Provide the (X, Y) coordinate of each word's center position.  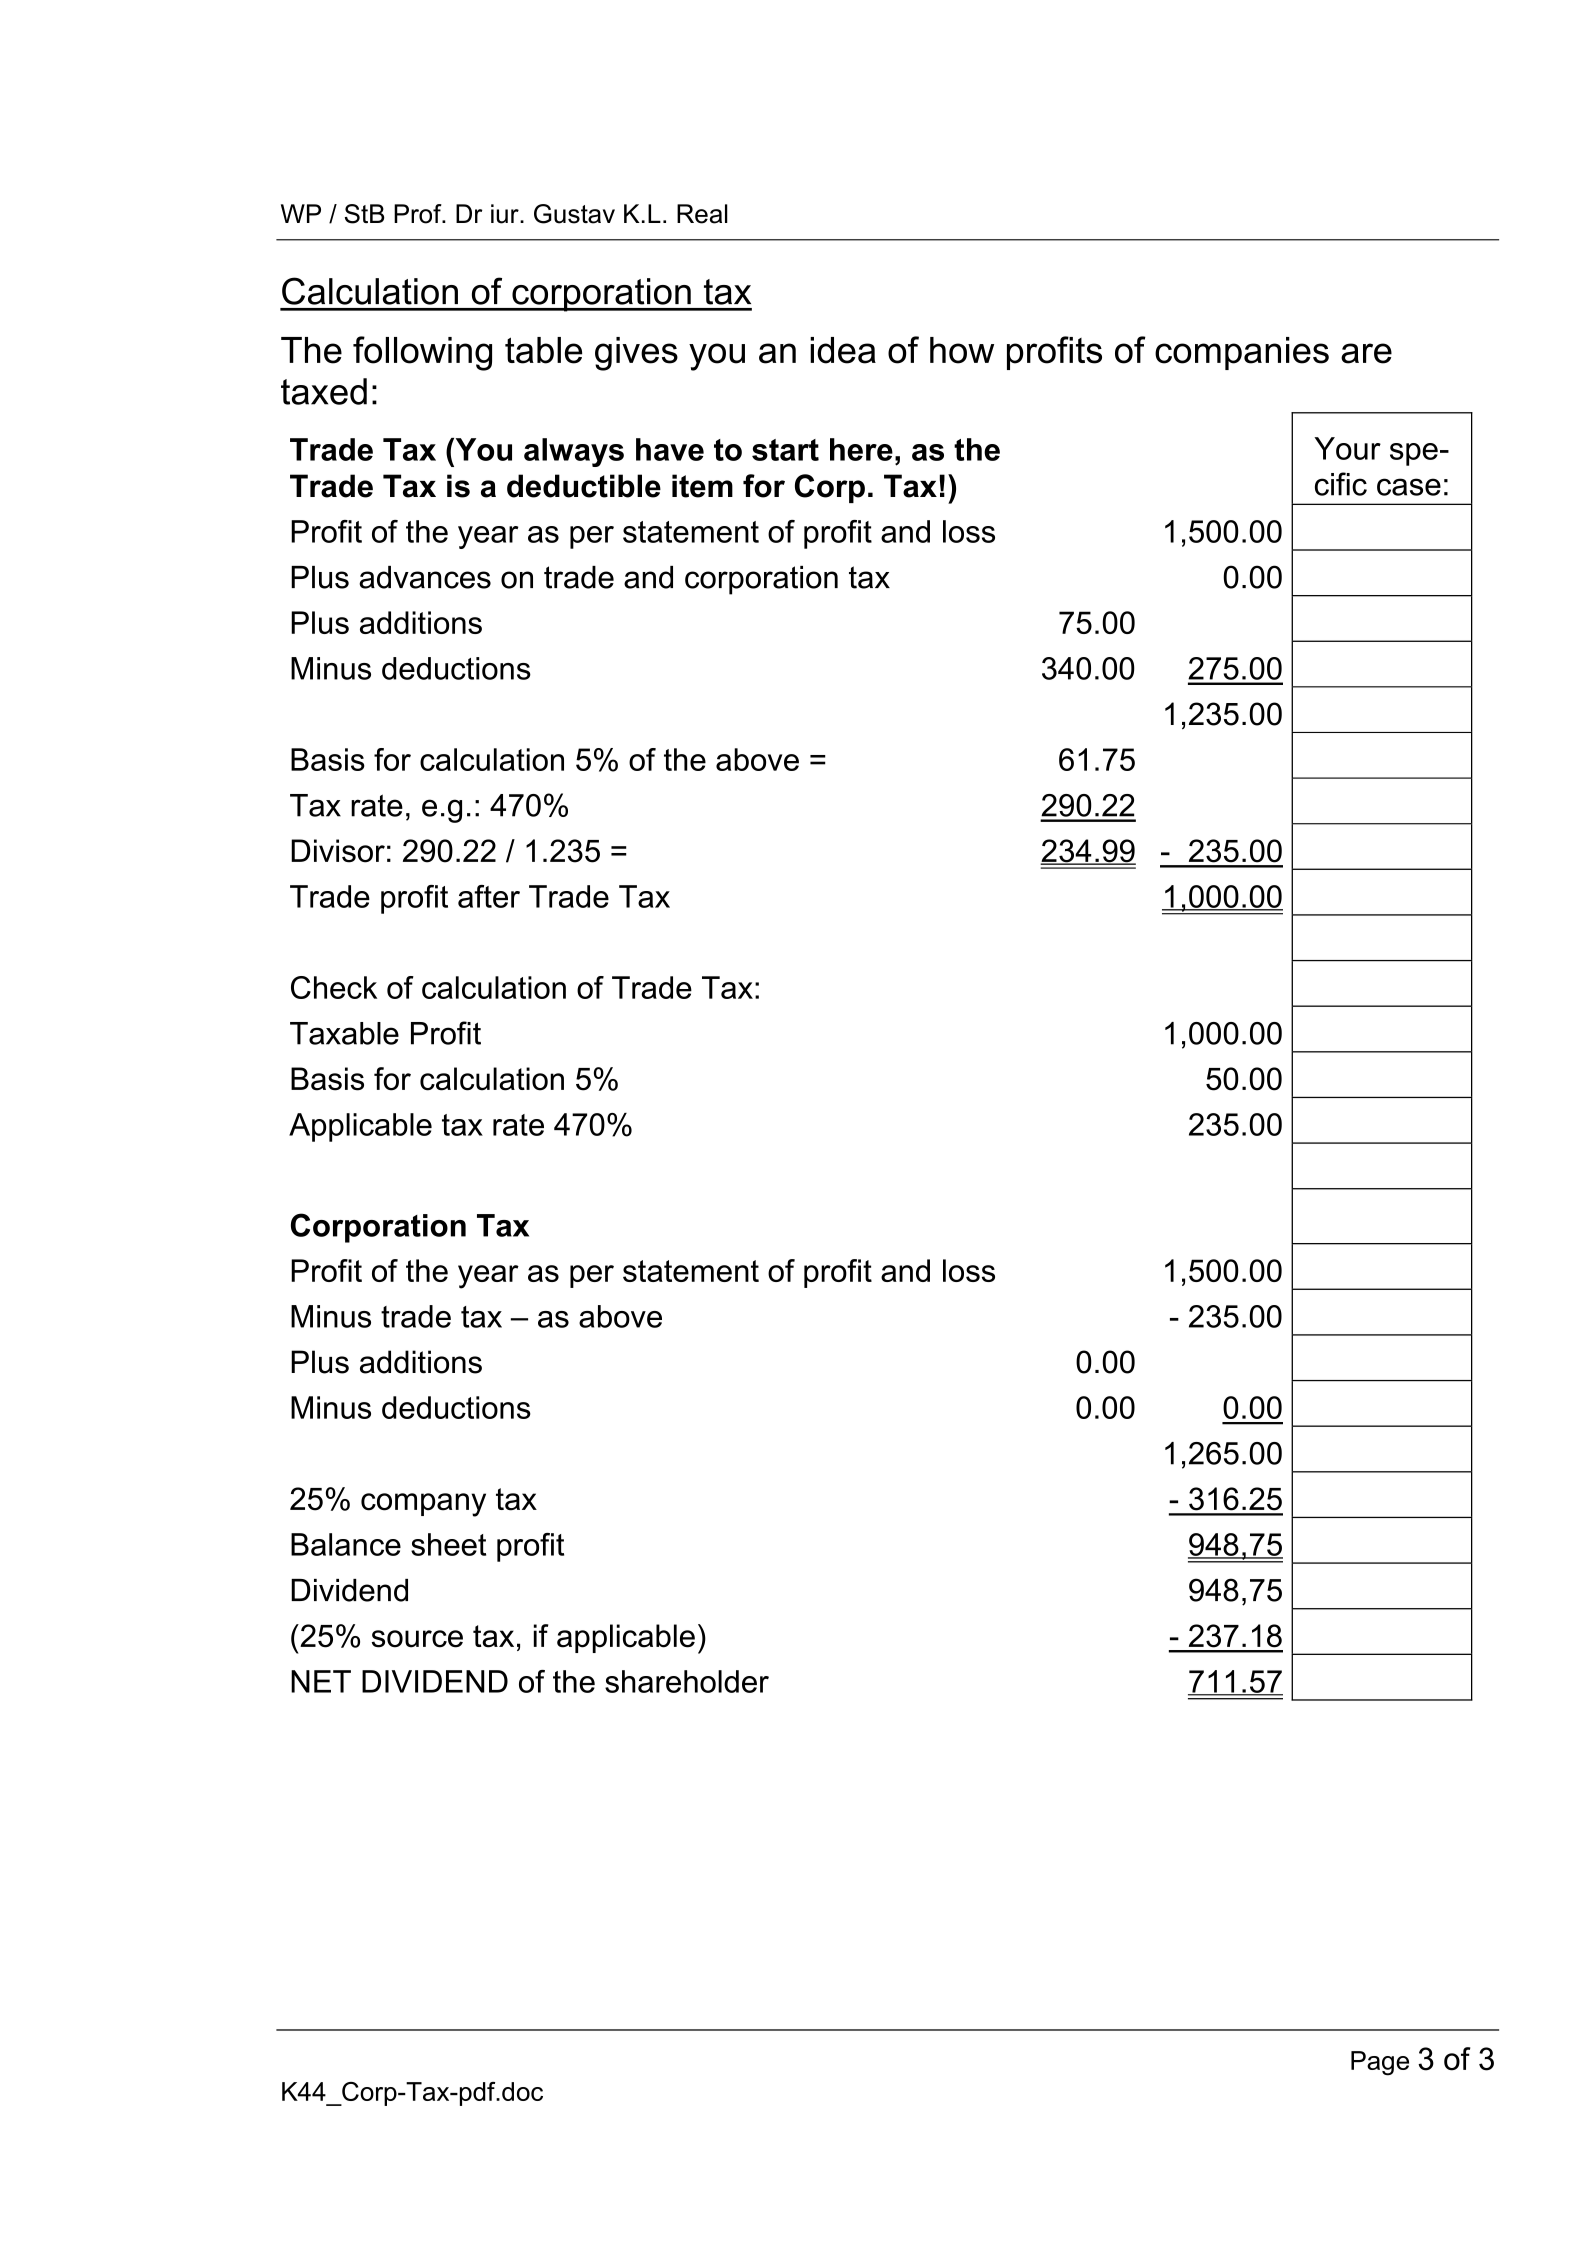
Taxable (344, 1033)
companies (1242, 353)
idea (843, 350)
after (489, 896)
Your (1347, 448)
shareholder (687, 1681)
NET (321, 1681)
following (422, 353)
